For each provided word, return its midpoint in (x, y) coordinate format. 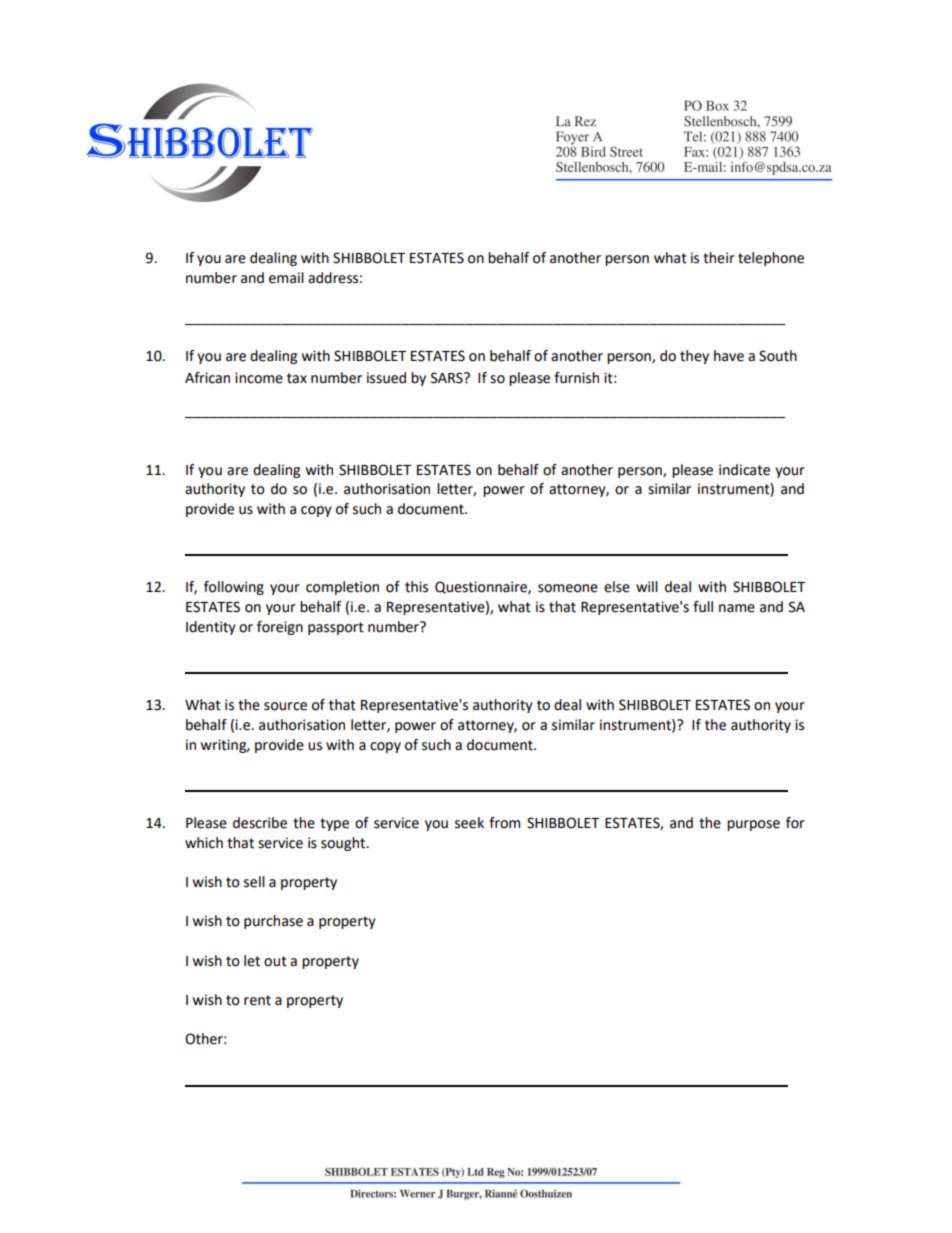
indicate (744, 470)
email (286, 278)
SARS (448, 378)
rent (257, 1000)
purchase (273, 922)
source (285, 706)
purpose (753, 825)
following (234, 588)
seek (469, 823)
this (416, 587)
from (504, 823)
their (719, 258)
